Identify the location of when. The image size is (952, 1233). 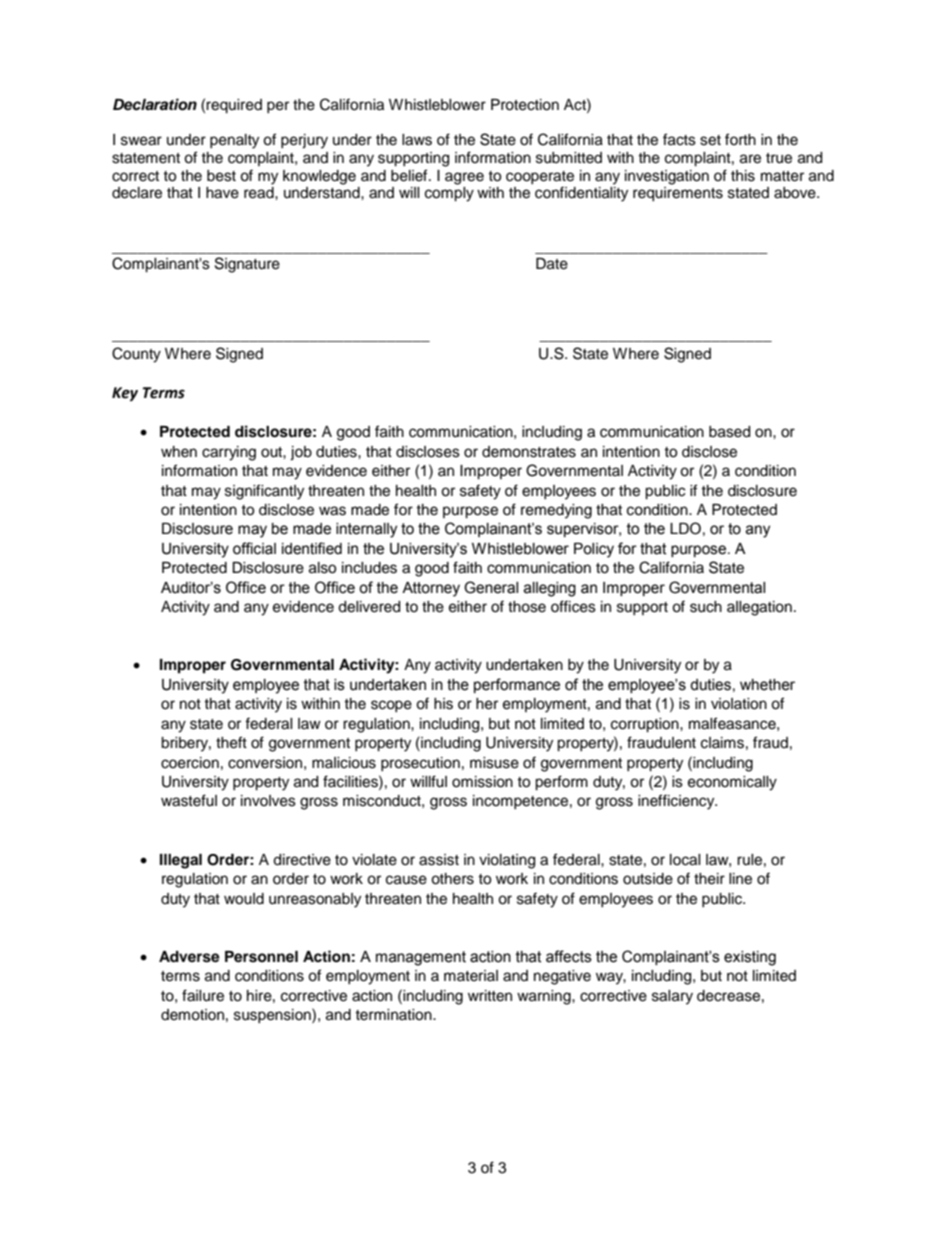
(179, 452).
